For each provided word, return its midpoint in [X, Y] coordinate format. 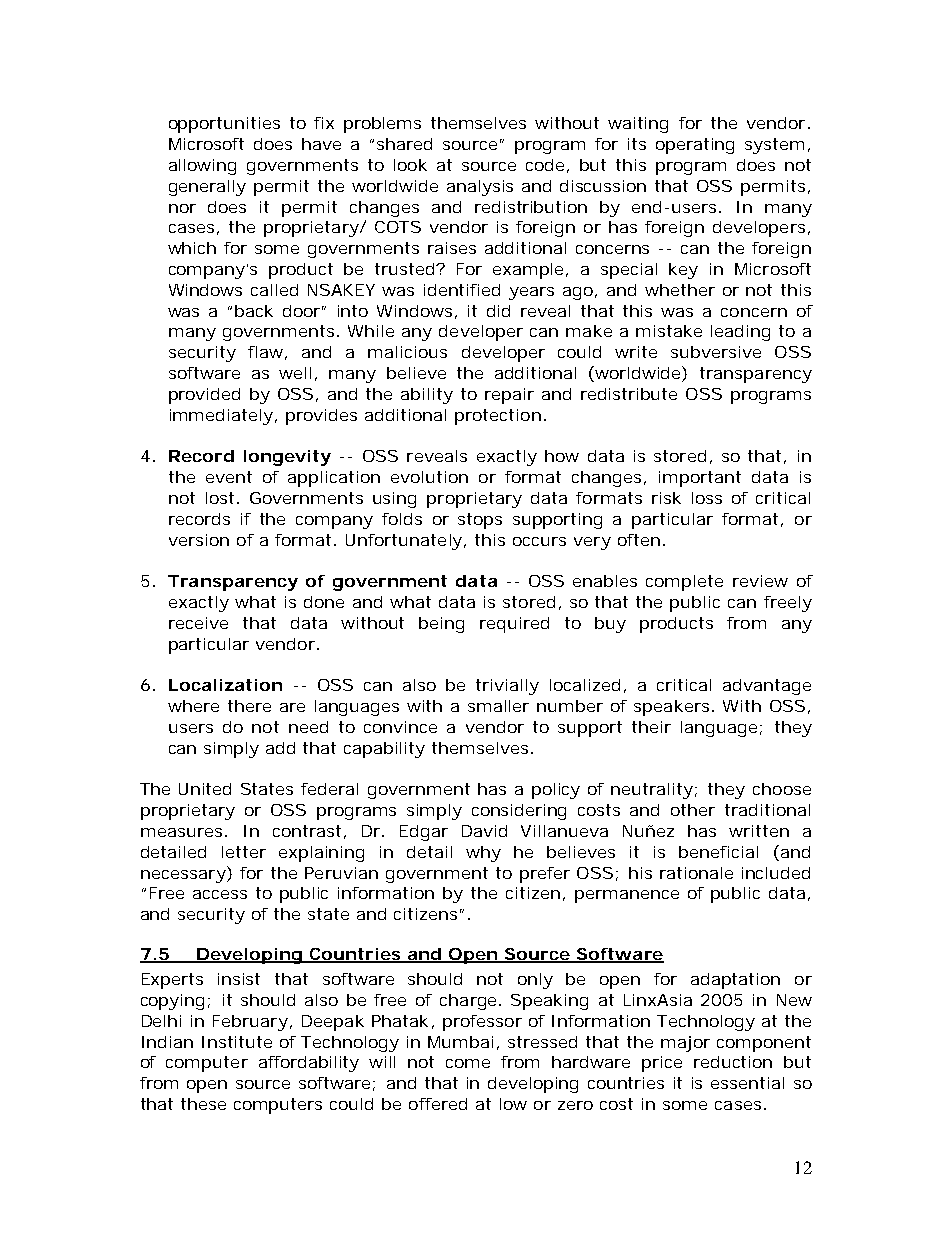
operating [695, 146]
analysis [480, 188]
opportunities [224, 125]
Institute [237, 1042]
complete [684, 583]
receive [198, 623]
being [441, 625]
